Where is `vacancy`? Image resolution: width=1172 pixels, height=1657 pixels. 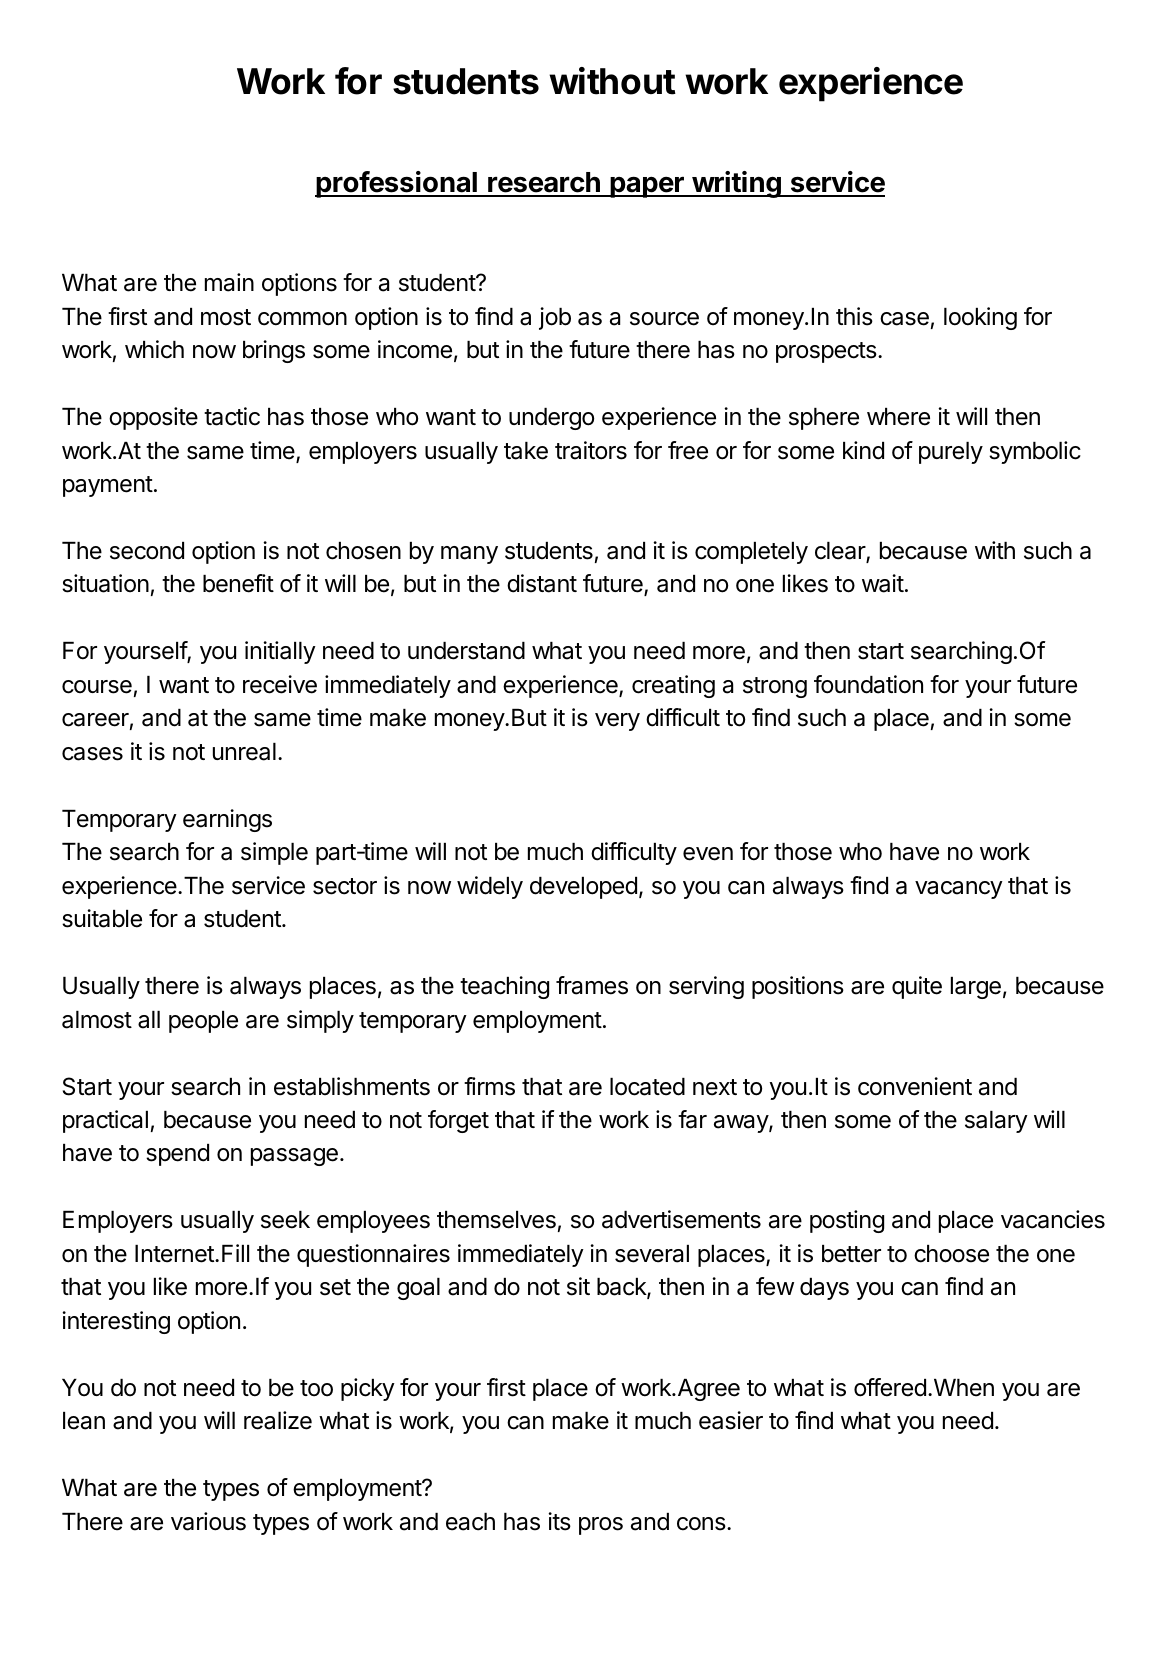 vacancy is located at coordinates (959, 890).
